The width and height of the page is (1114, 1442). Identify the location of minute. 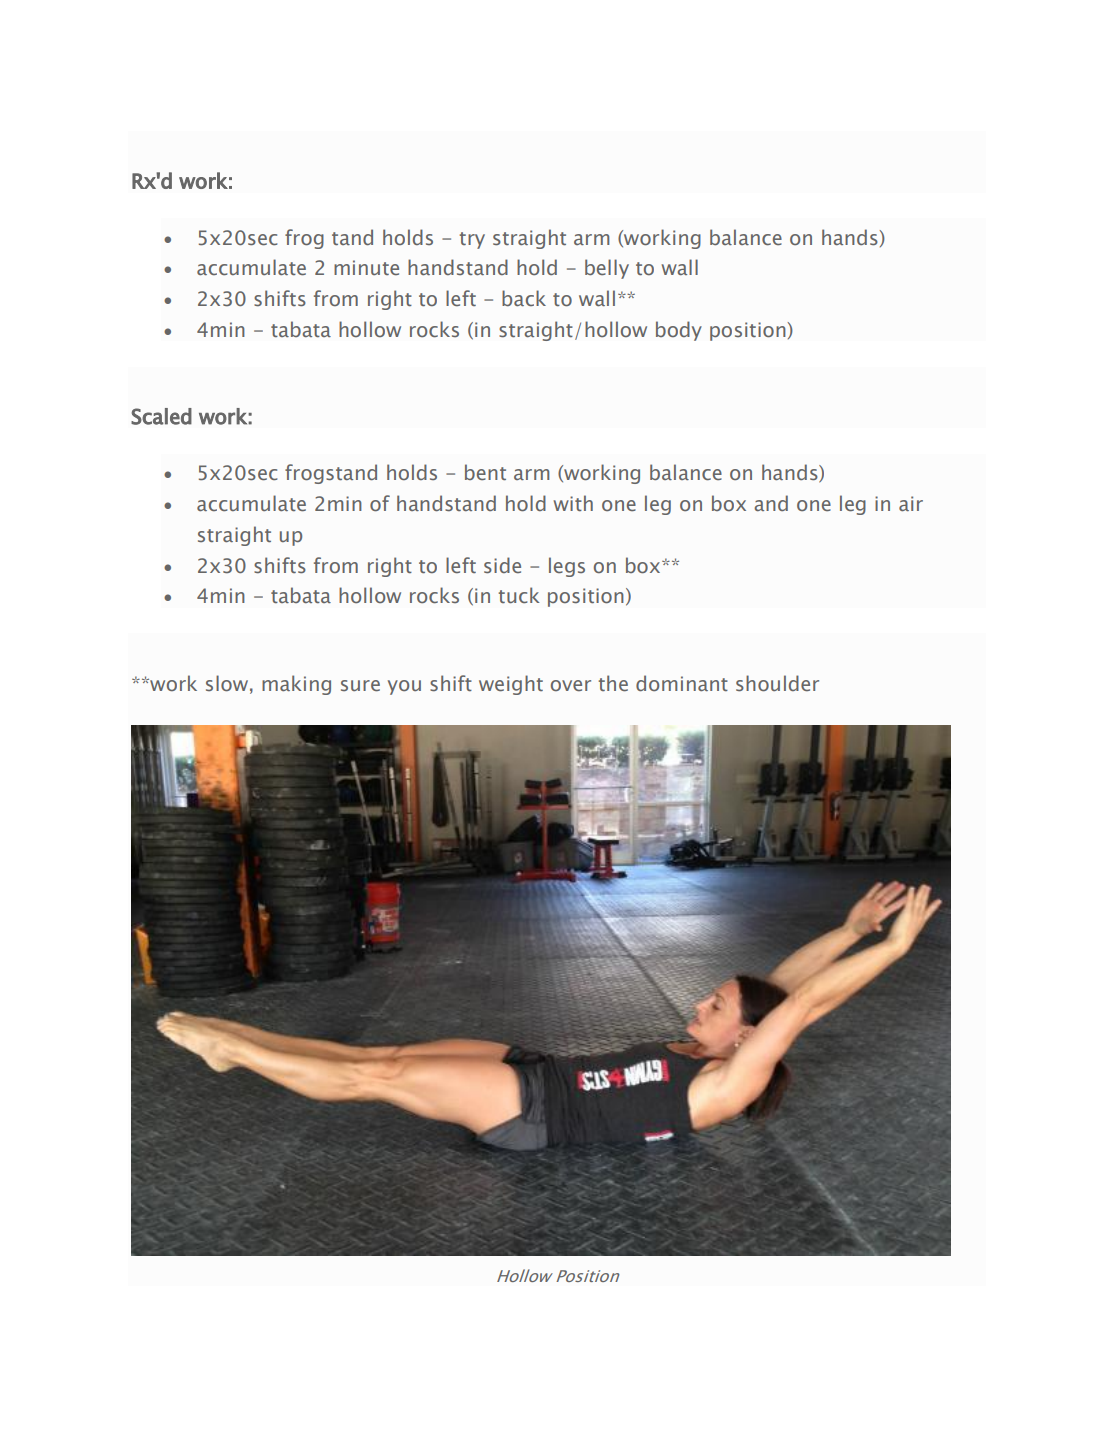
(366, 267).
